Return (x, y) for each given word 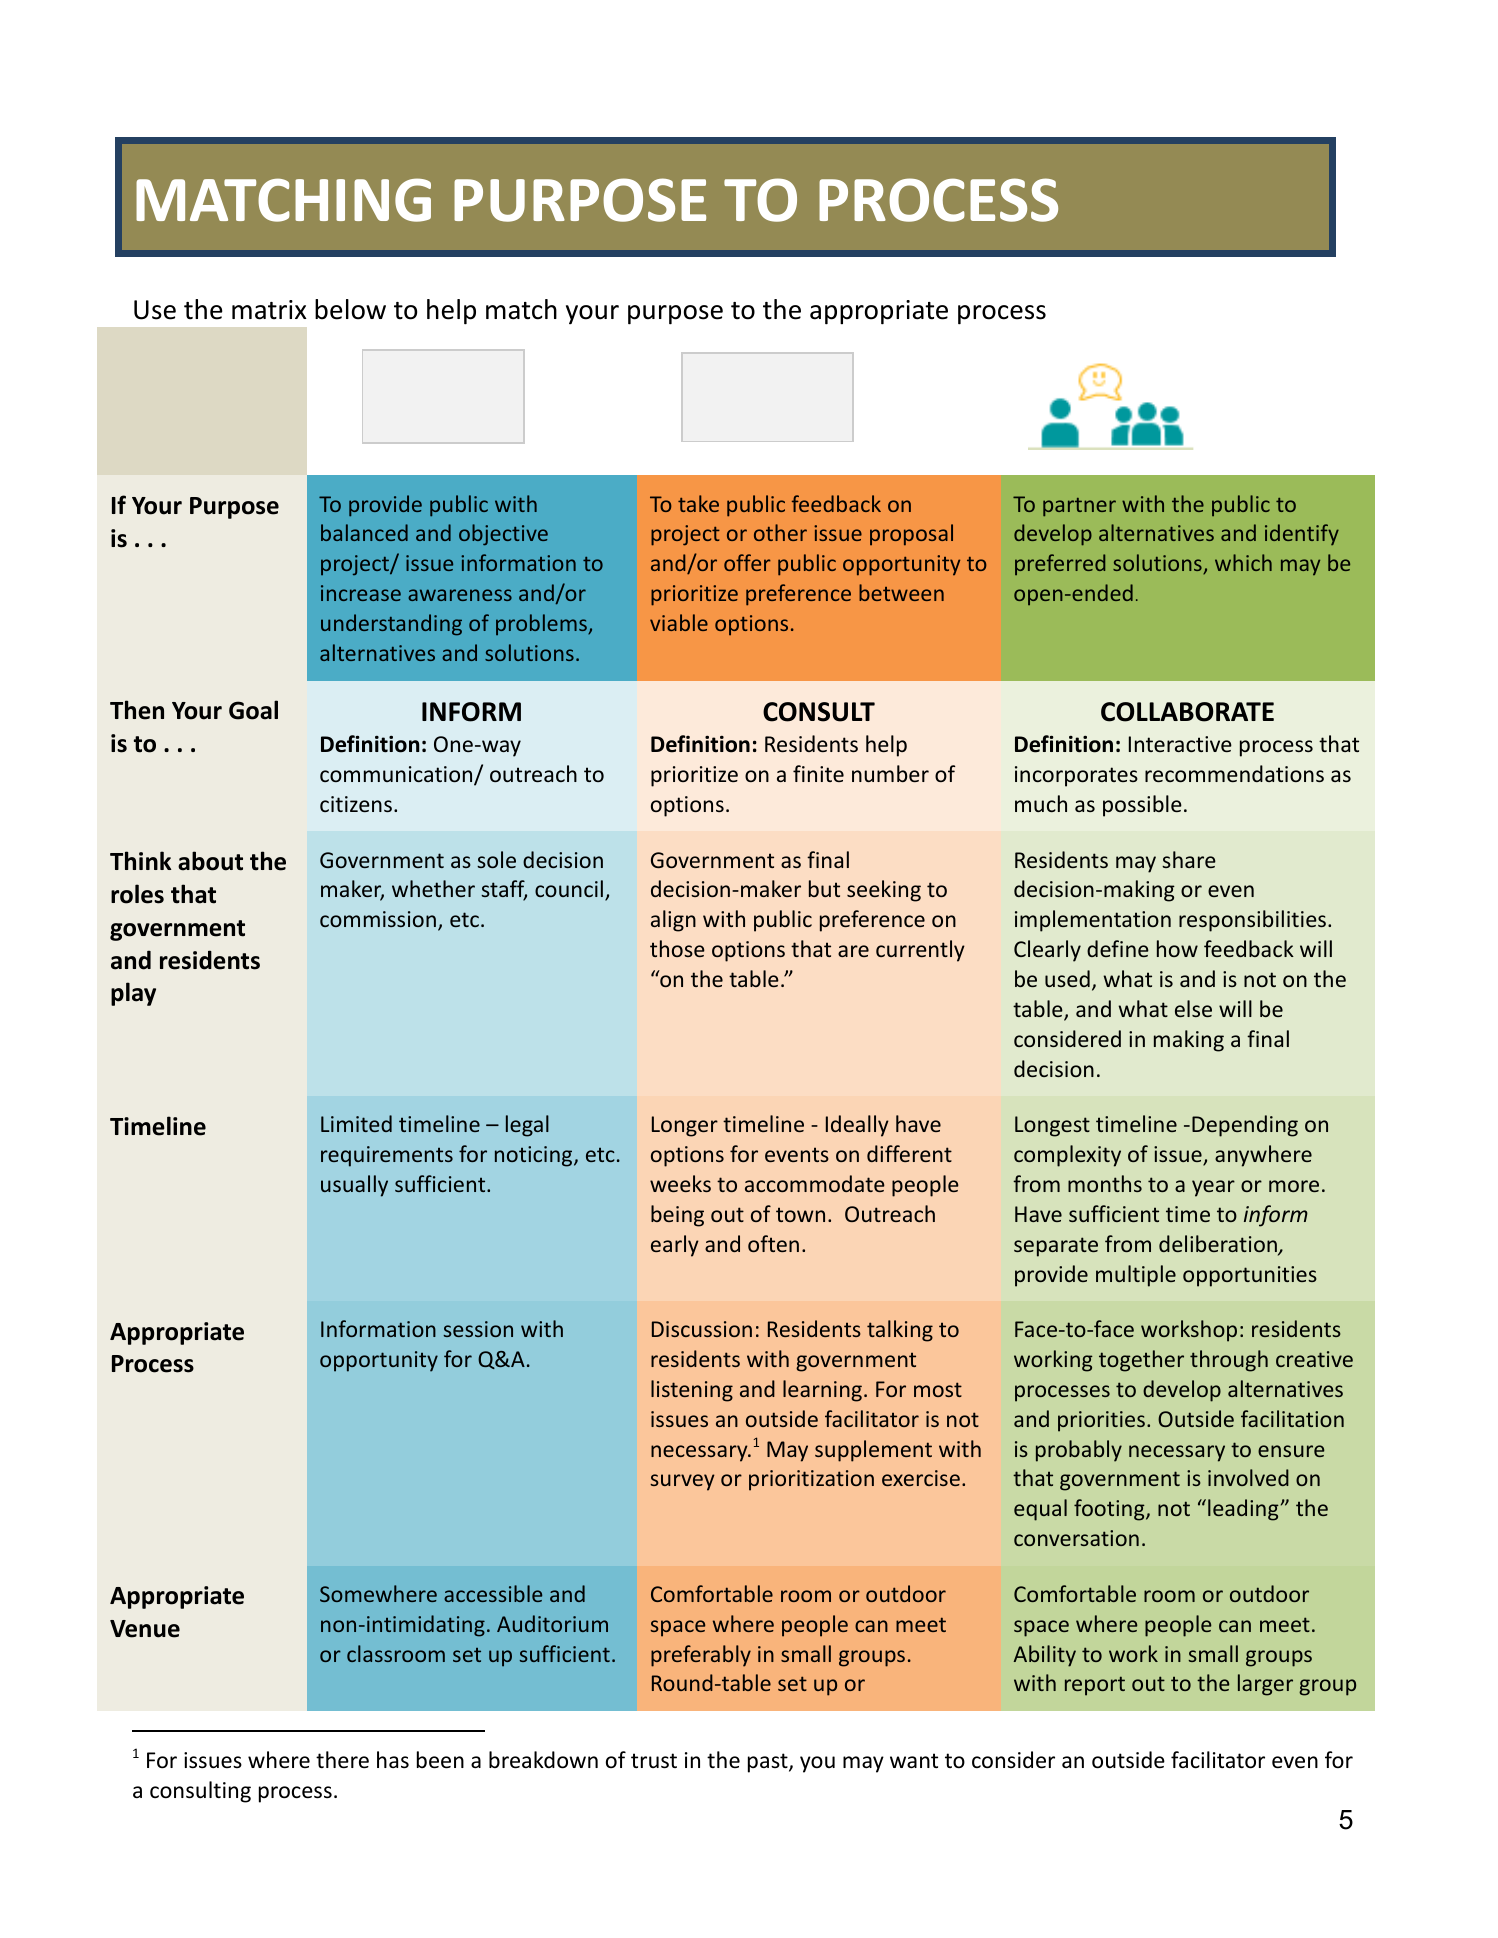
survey (682, 1482)
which (1243, 562)
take (698, 503)
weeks (680, 1183)
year (1213, 1188)
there (342, 1760)
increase (361, 593)
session (478, 1329)
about (210, 861)
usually (354, 1186)
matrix (269, 310)
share (1189, 859)
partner (1079, 507)
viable (679, 622)
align (673, 921)
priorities (1101, 1421)
